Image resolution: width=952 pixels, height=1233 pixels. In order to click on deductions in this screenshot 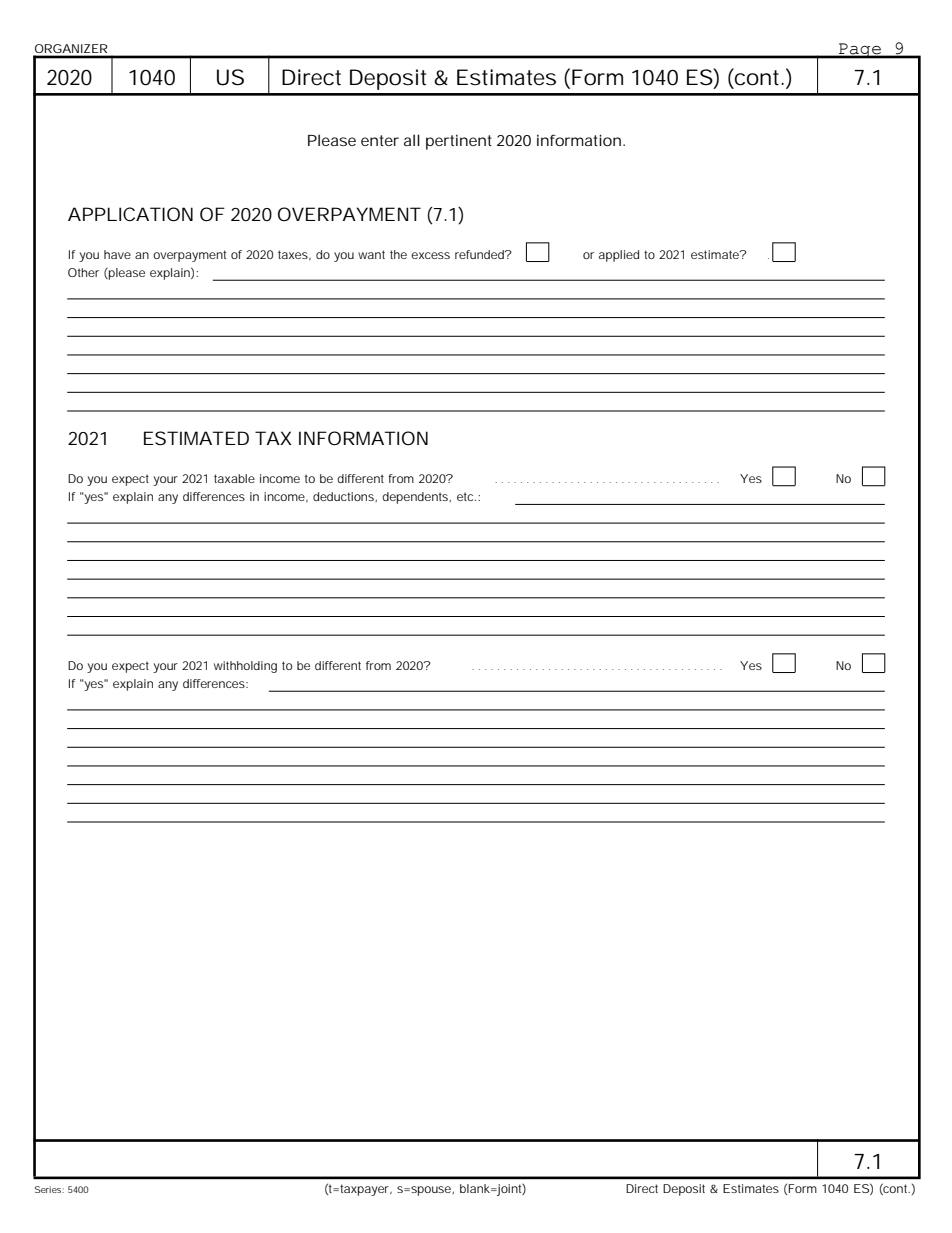, I will do `click(344, 497)`.
